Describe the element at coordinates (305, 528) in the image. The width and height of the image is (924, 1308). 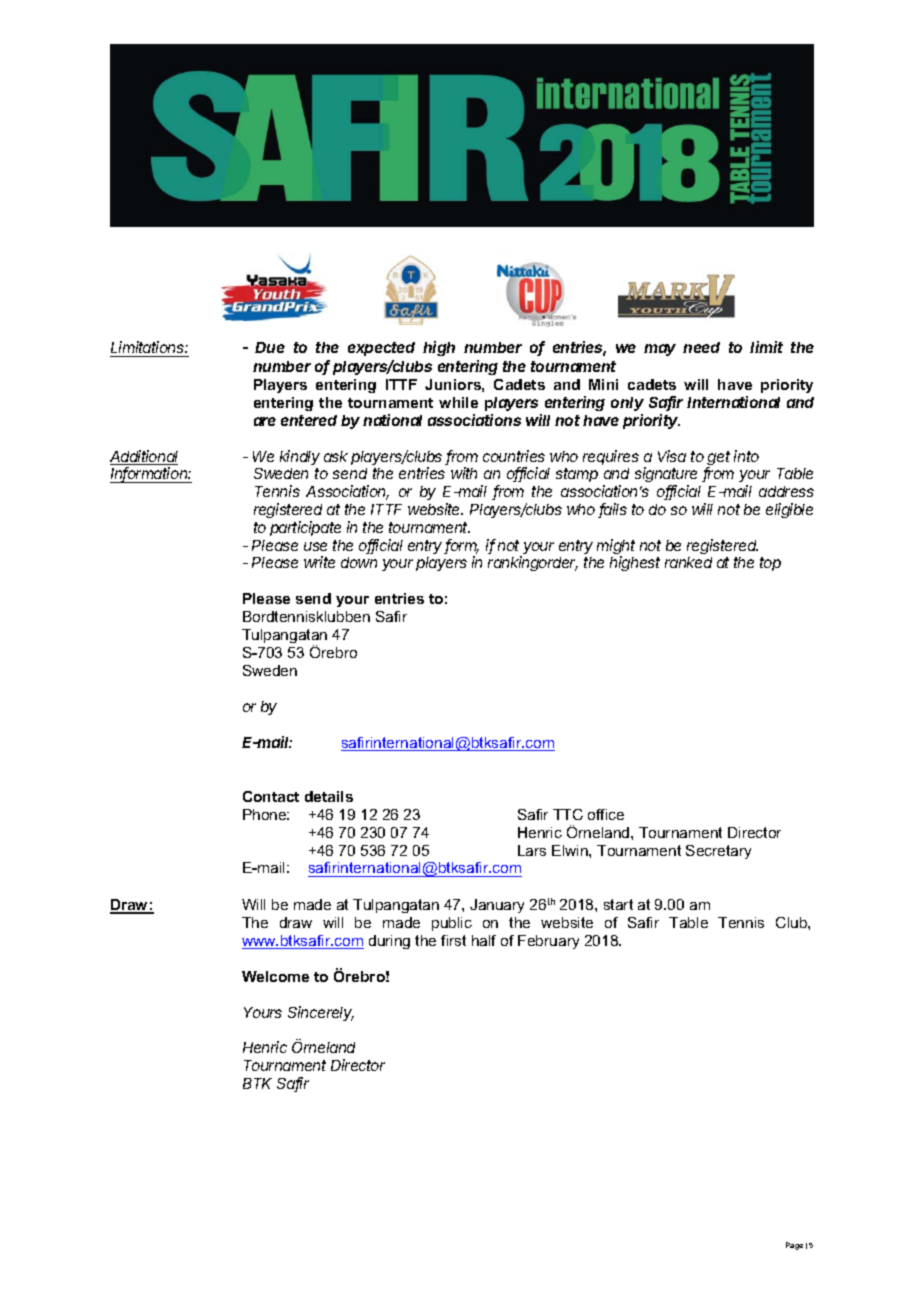
I see `participate` at that location.
